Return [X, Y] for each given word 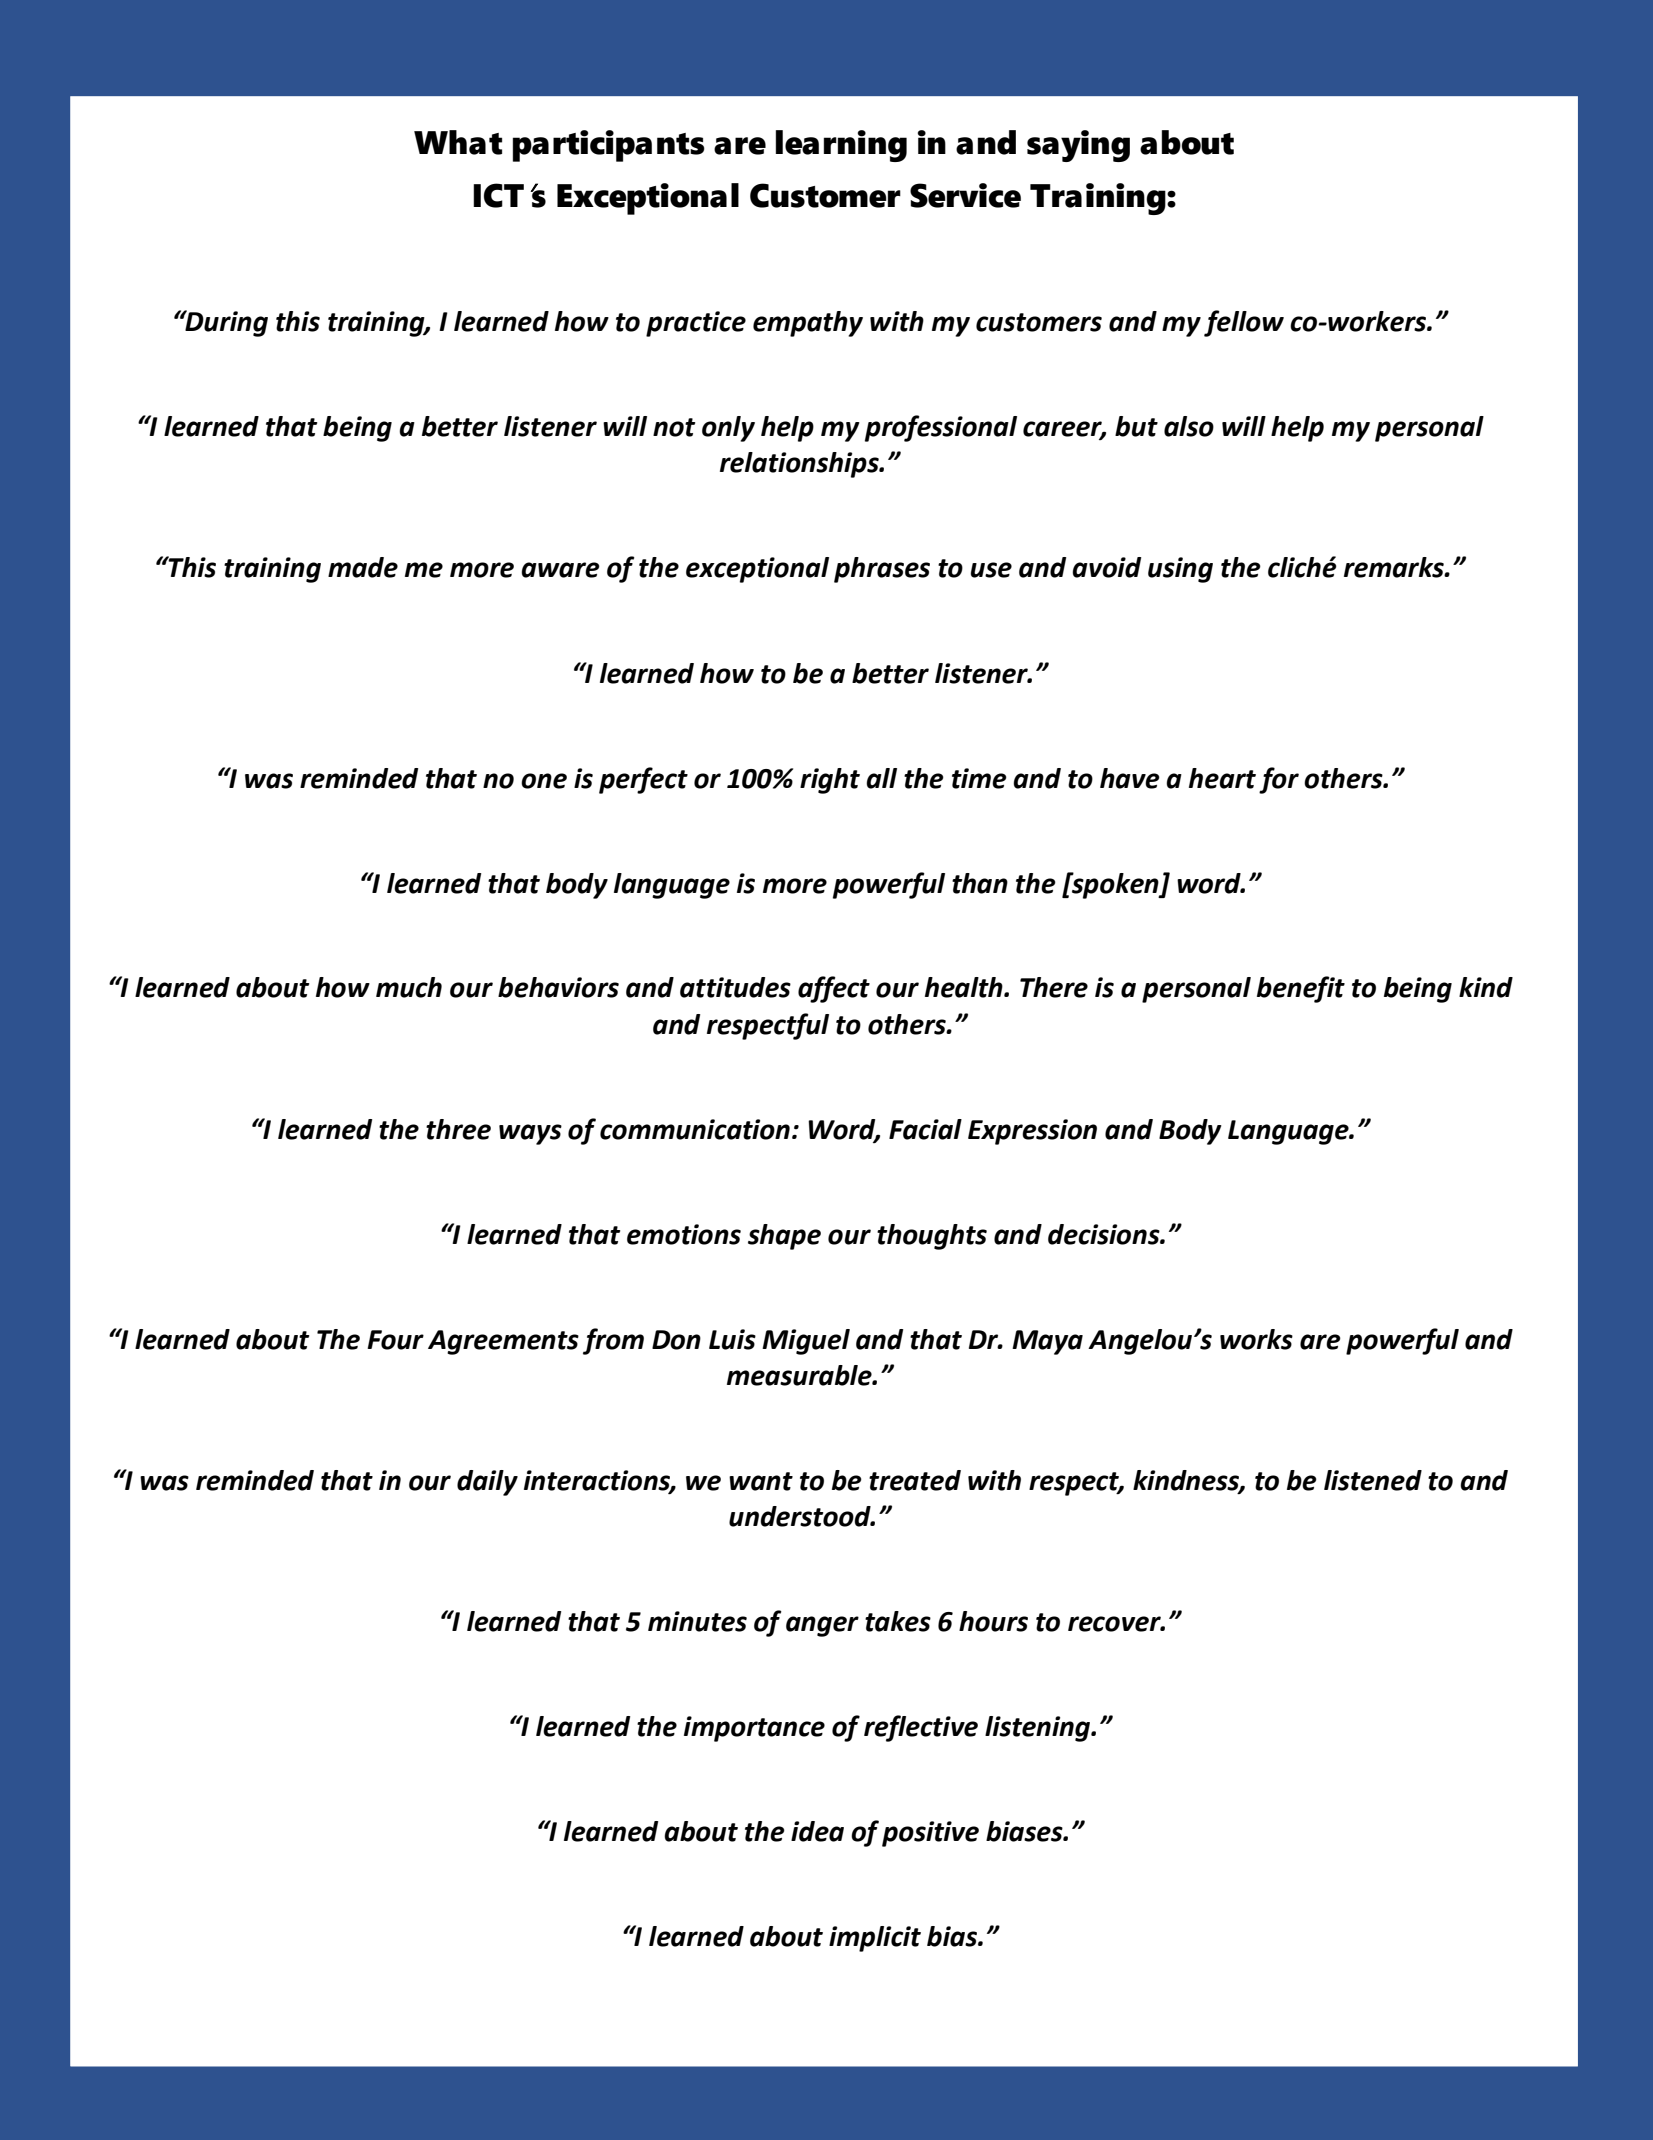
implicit [875, 1939]
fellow [1244, 323]
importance [754, 1729]
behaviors [558, 987]
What [458, 142]
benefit [1301, 989]
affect [834, 989]
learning [841, 146]
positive [930, 1834]
